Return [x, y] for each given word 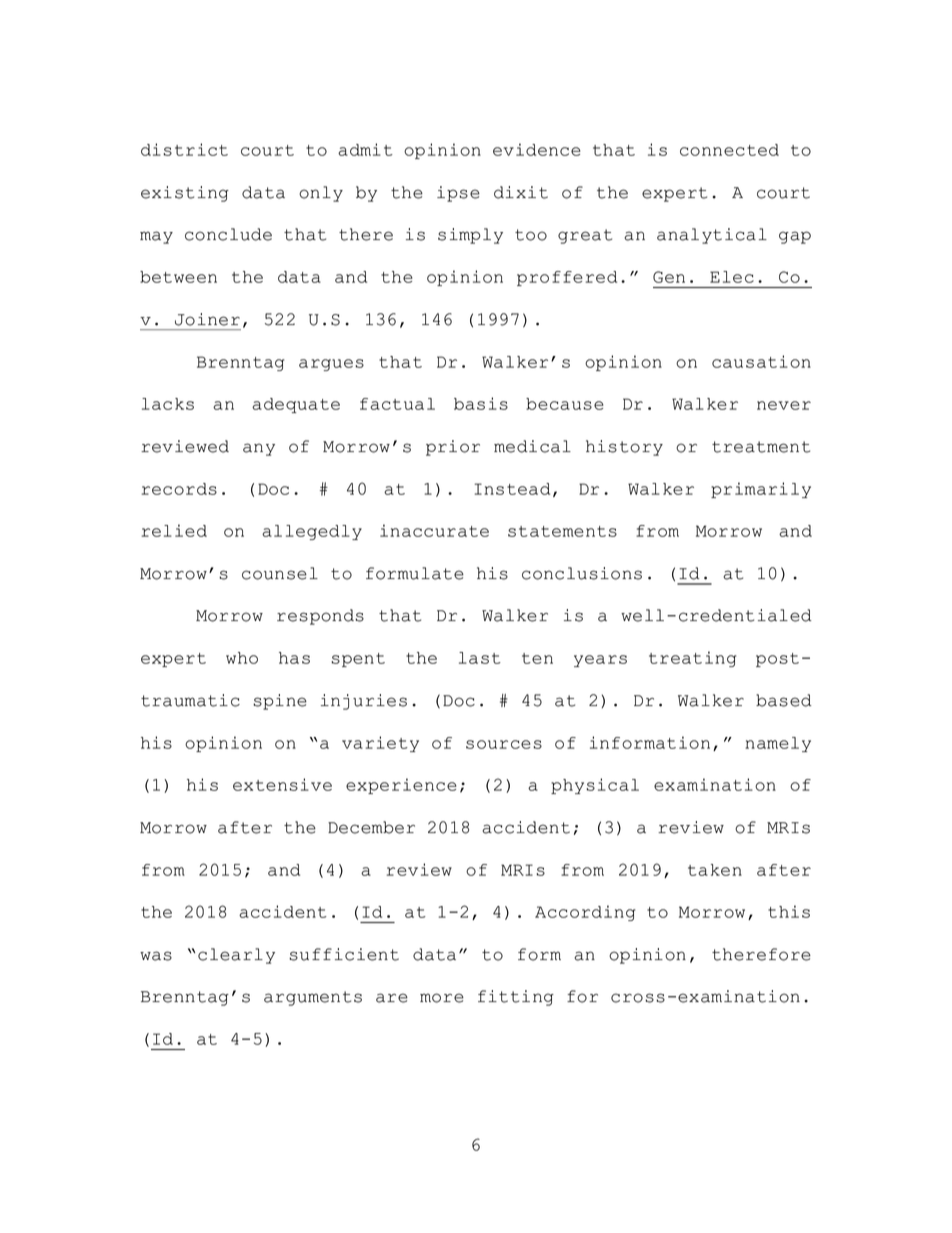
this [789, 911]
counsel [280, 573]
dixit [521, 192]
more [442, 998]
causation [761, 361]
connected [729, 150]
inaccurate [434, 530]
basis [481, 403]
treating [692, 659]
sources [504, 744]
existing [185, 194]
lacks [168, 404]
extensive [282, 784]
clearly [236, 956]
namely [778, 744]
